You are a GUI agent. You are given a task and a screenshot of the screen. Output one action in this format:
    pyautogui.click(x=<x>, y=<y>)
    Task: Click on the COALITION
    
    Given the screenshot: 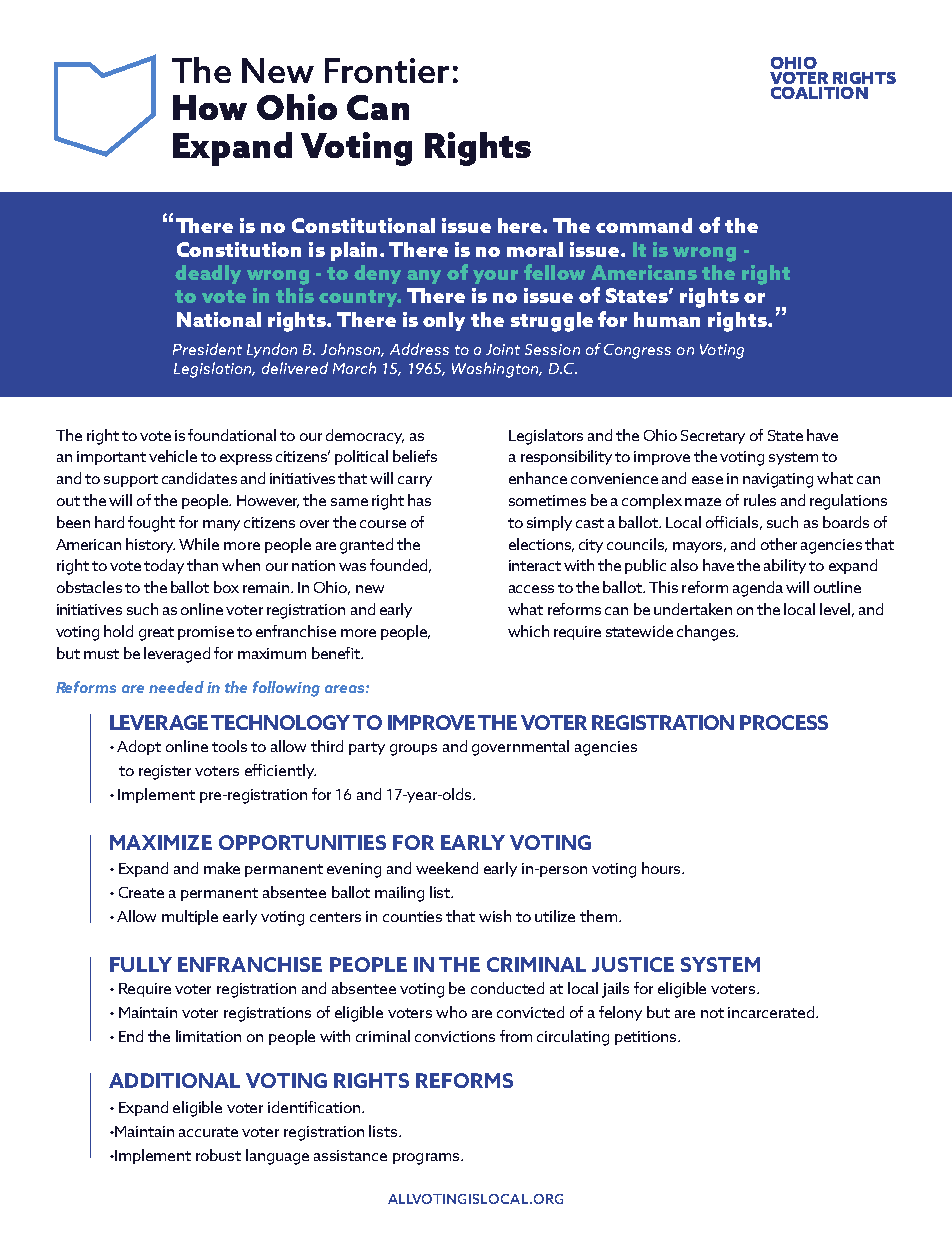 What is the action you would take?
    pyautogui.click(x=819, y=93)
